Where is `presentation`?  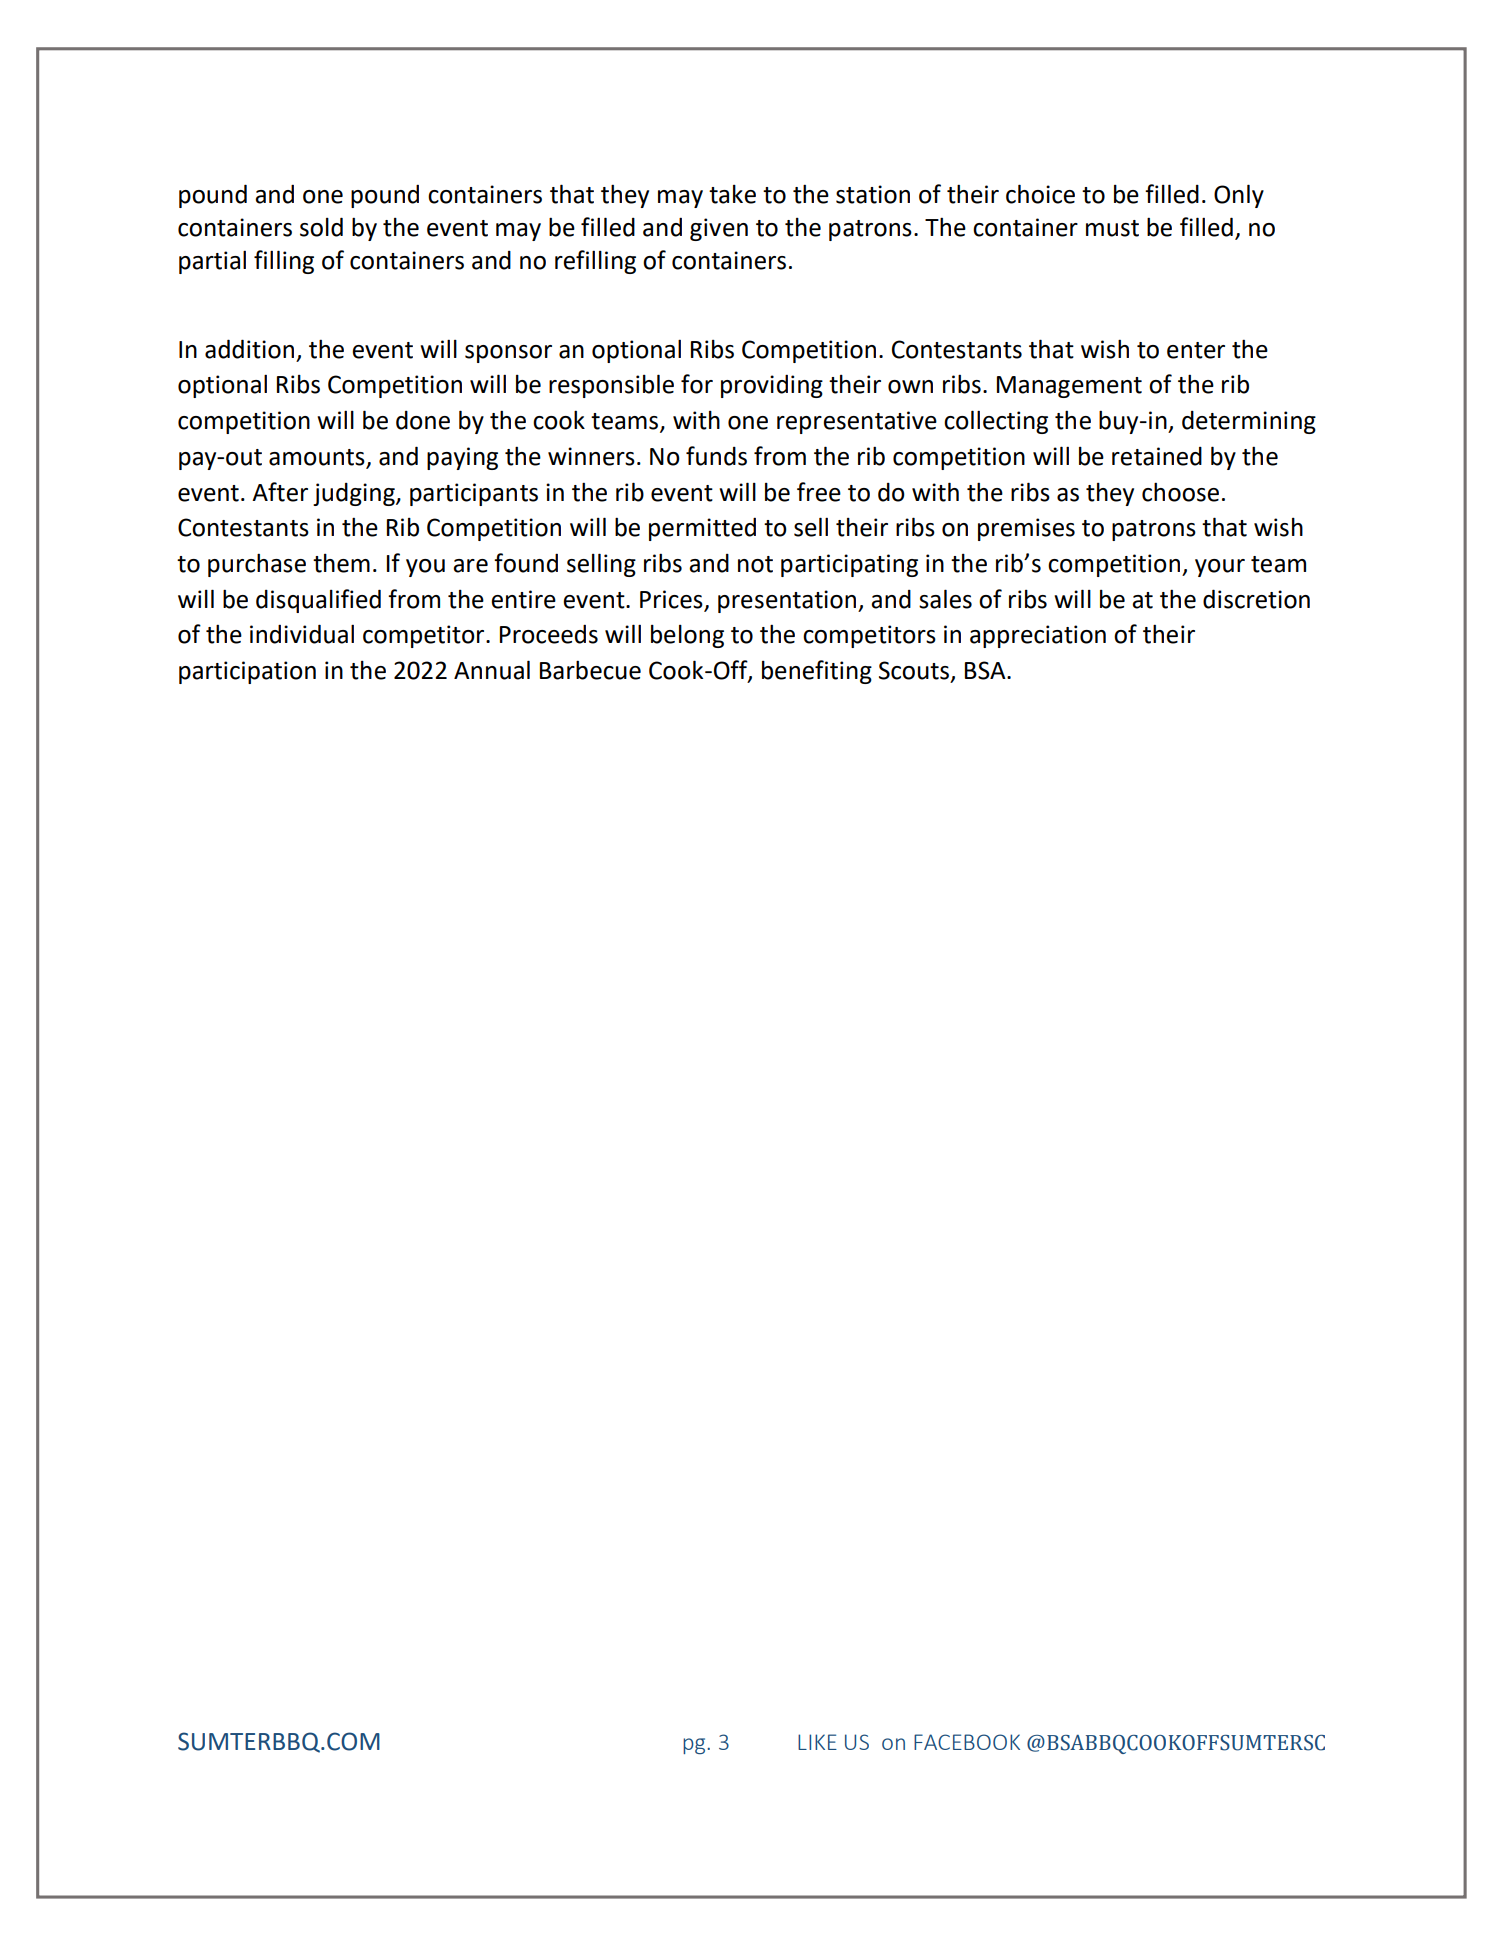 presentation is located at coordinates (788, 601).
